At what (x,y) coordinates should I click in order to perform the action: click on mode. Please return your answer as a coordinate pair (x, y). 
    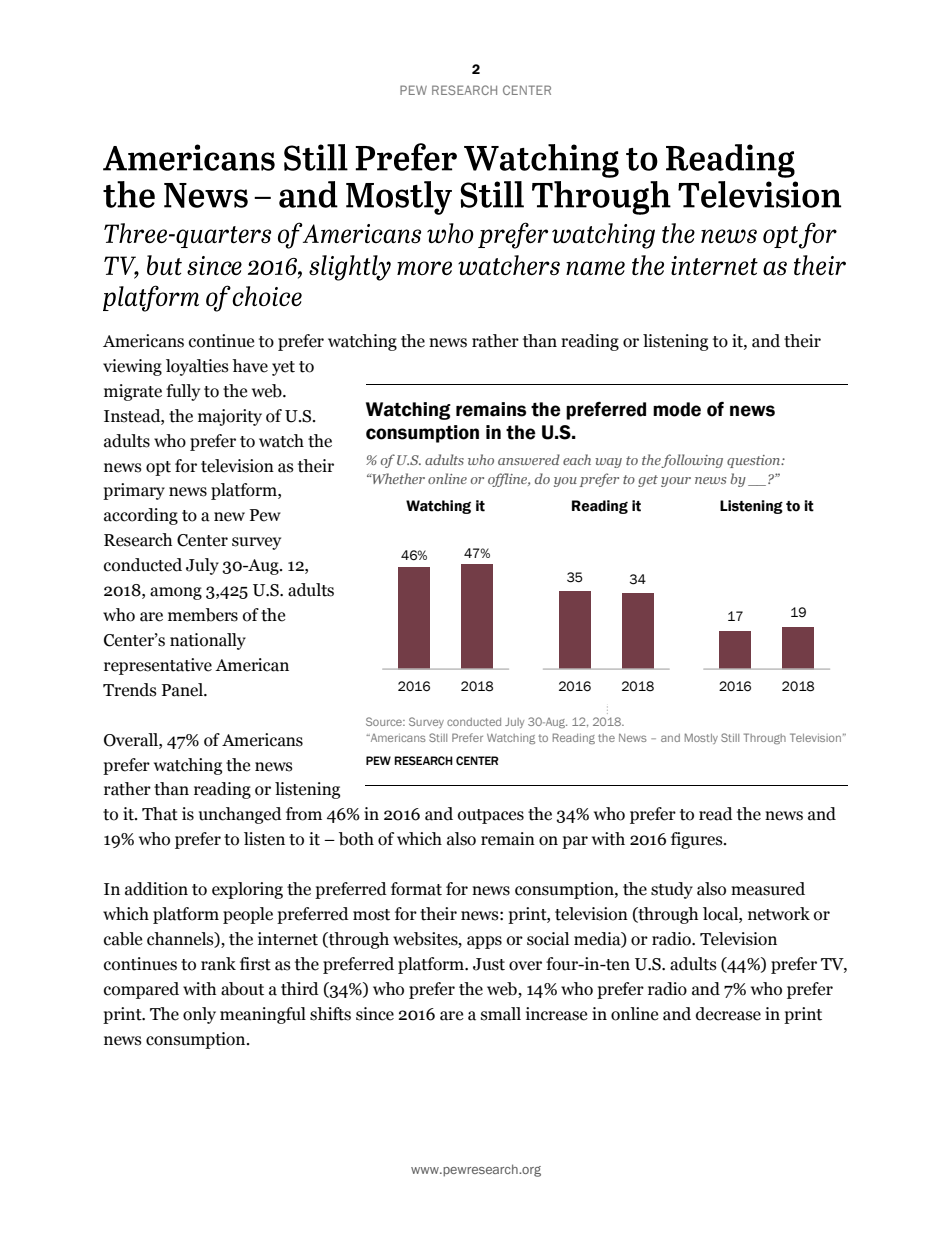
    Looking at the image, I should click on (677, 409).
